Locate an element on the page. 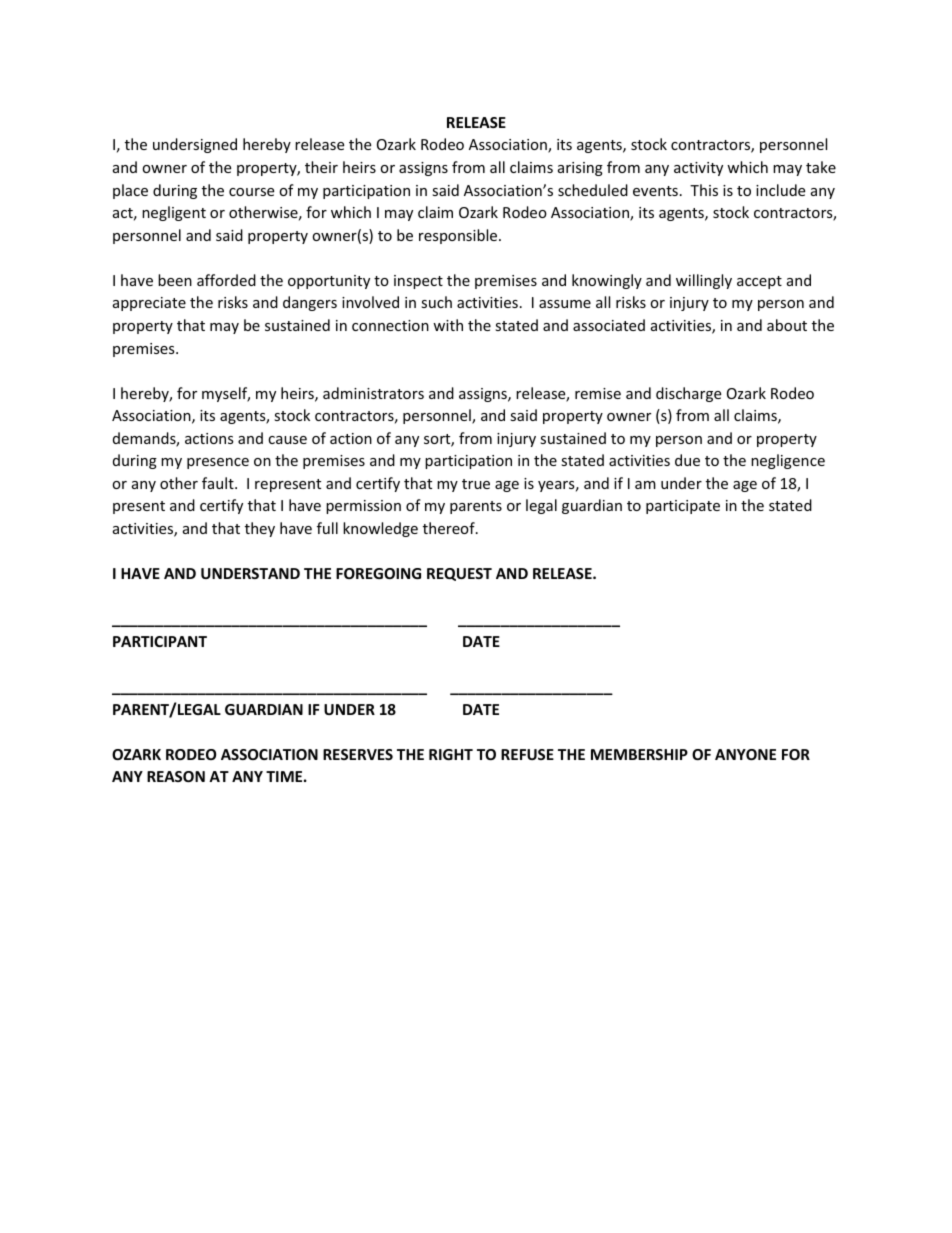 The height and width of the document is (1233, 952). negligence is located at coordinates (788, 461).
